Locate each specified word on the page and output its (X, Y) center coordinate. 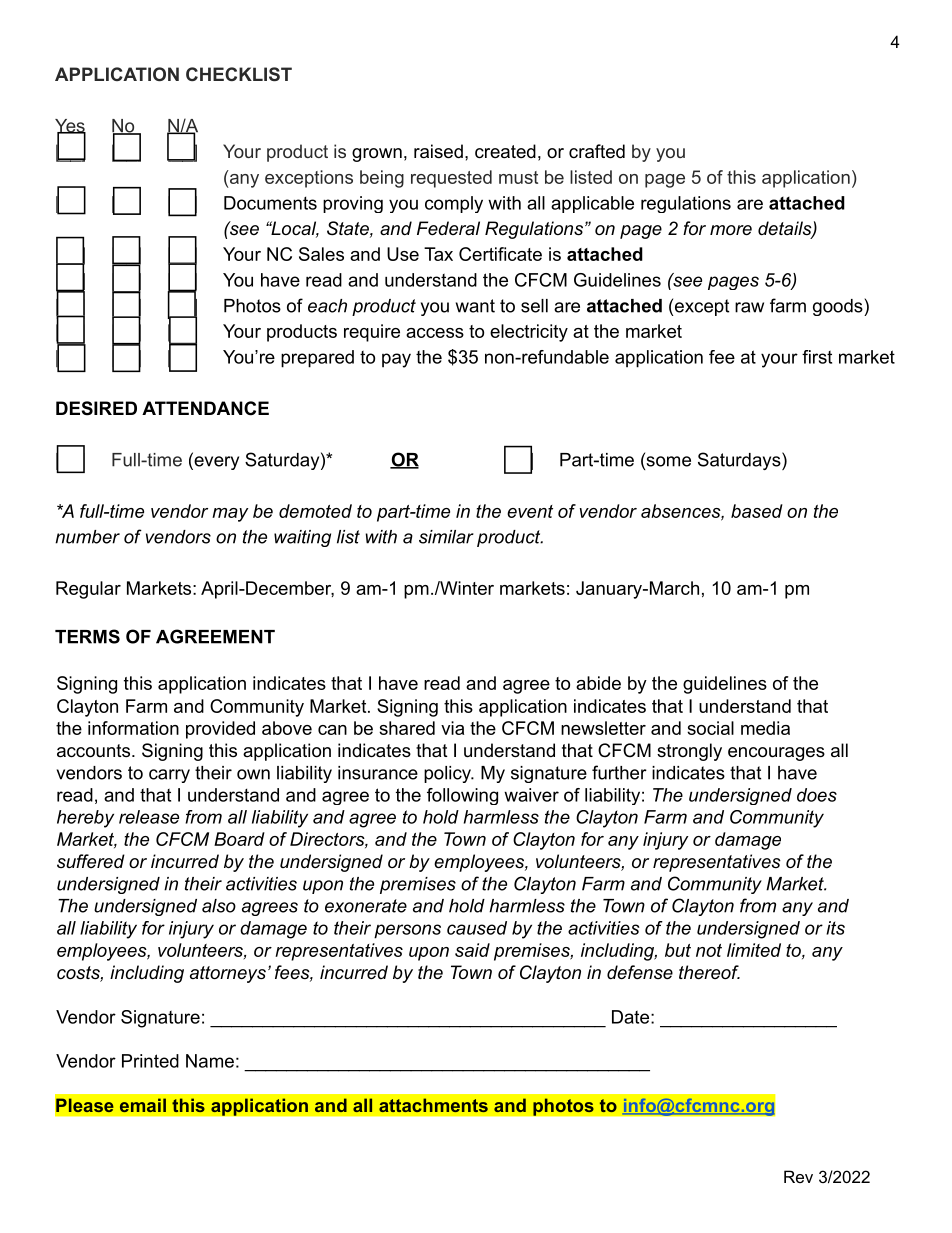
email (143, 1105)
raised (438, 151)
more (731, 230)
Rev (798, 1176)
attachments (433, 1105)
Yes (70, 127)
